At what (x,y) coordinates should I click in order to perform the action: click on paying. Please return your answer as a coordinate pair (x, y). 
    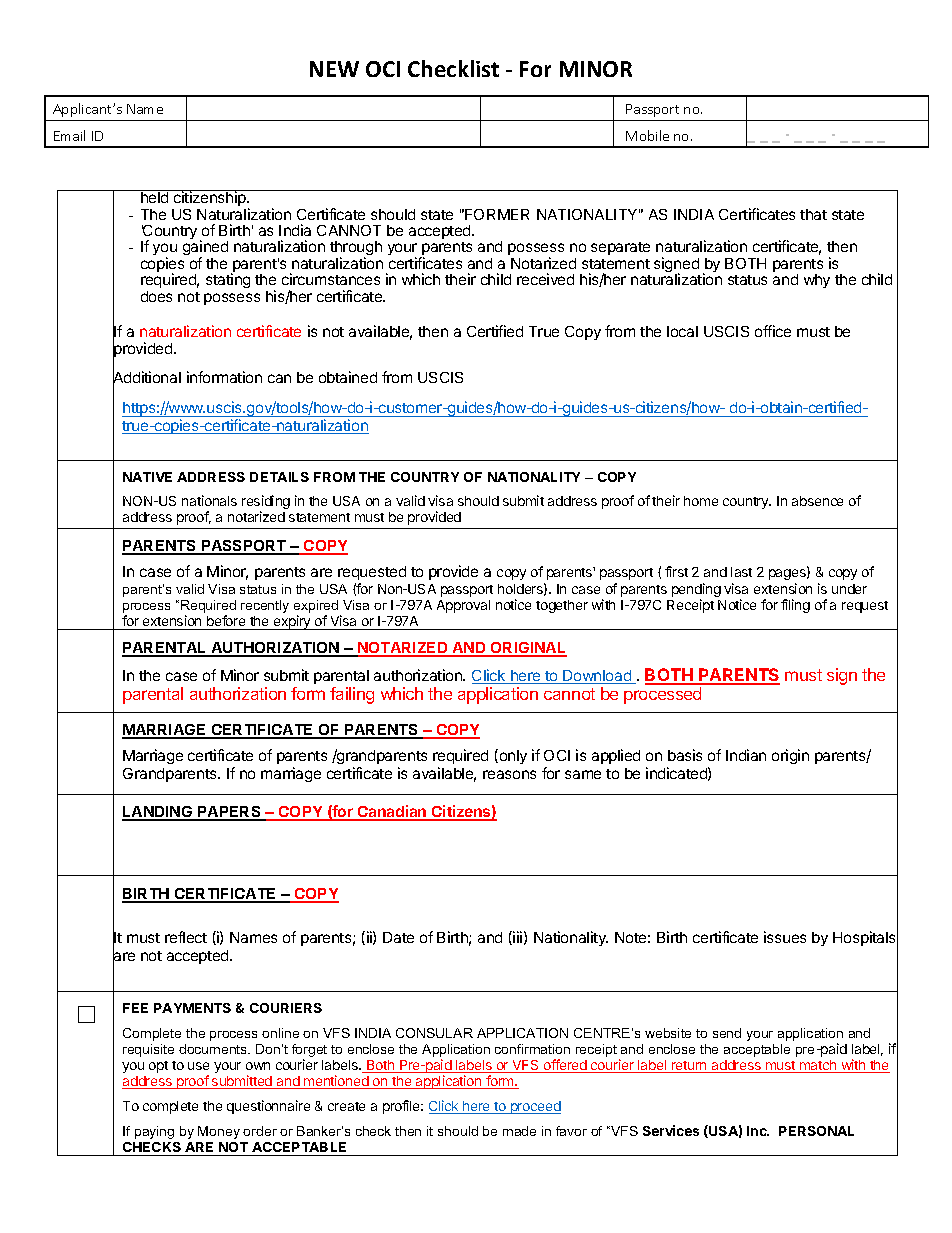
    Looking at the image, I should click on (154, 1132).
